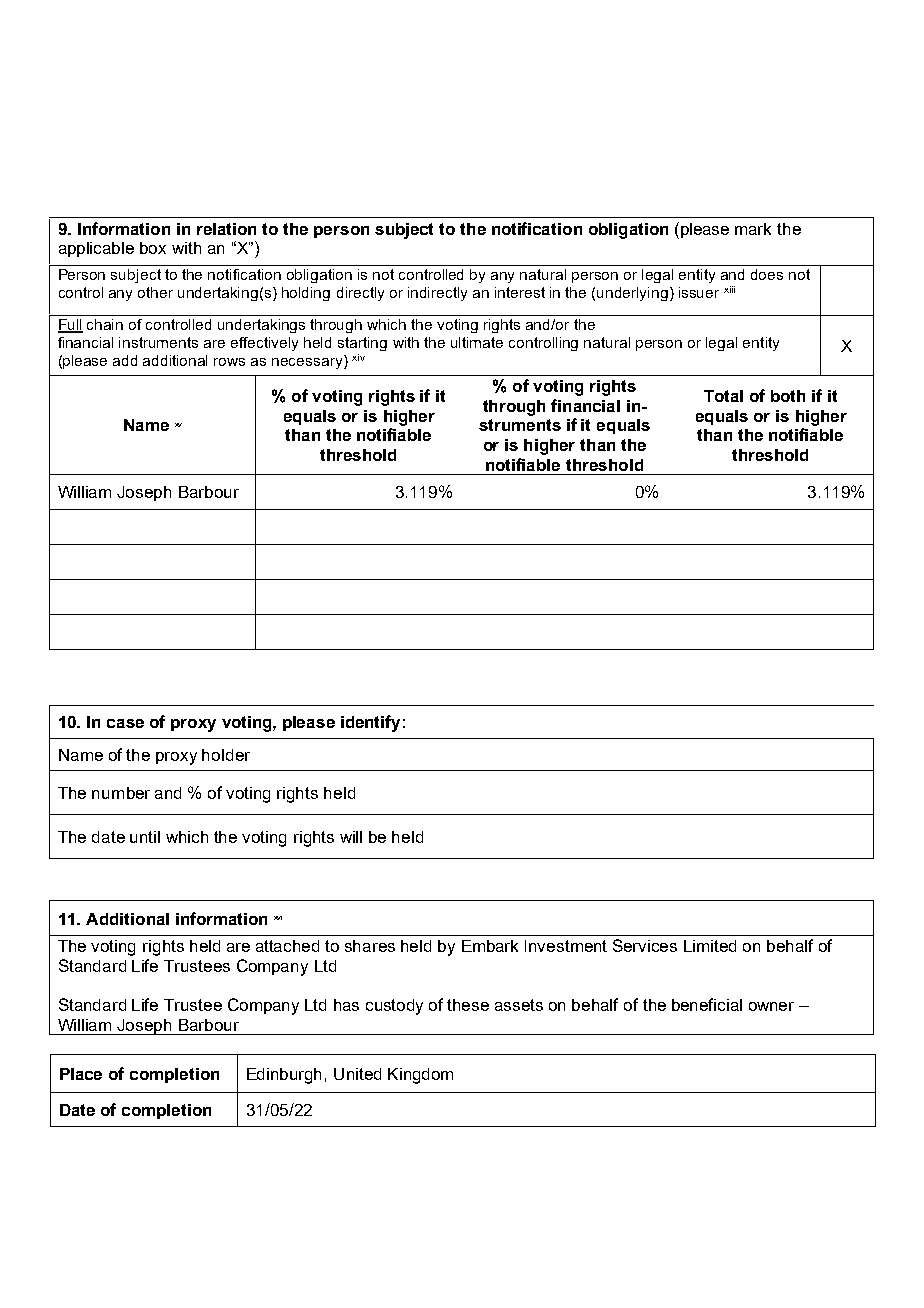 The image size is (924, 1308). Describe the element at coordinates (229, 362) in the screenshot. I see `rows` at that location.
